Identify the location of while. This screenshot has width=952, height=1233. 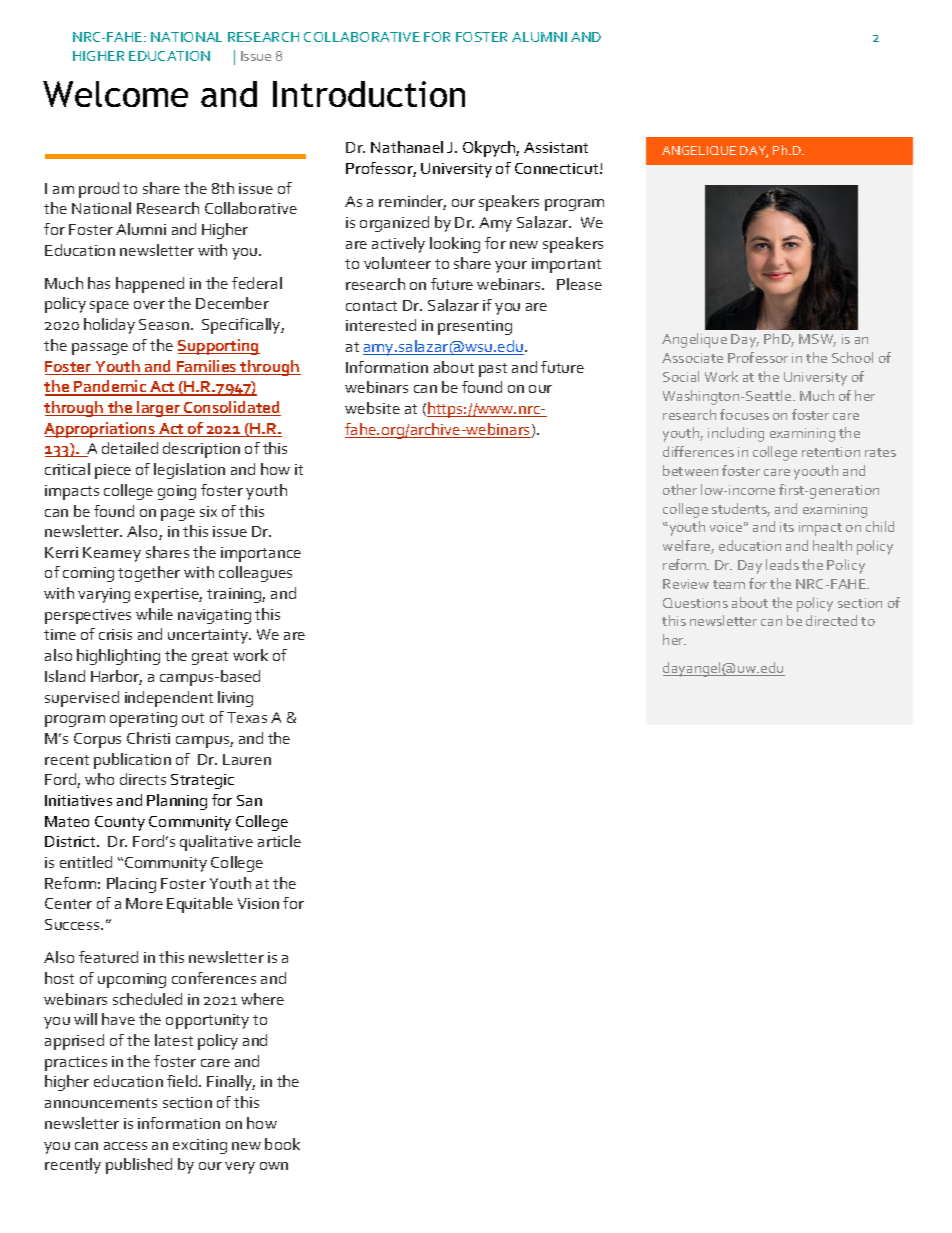
(154, 614).
